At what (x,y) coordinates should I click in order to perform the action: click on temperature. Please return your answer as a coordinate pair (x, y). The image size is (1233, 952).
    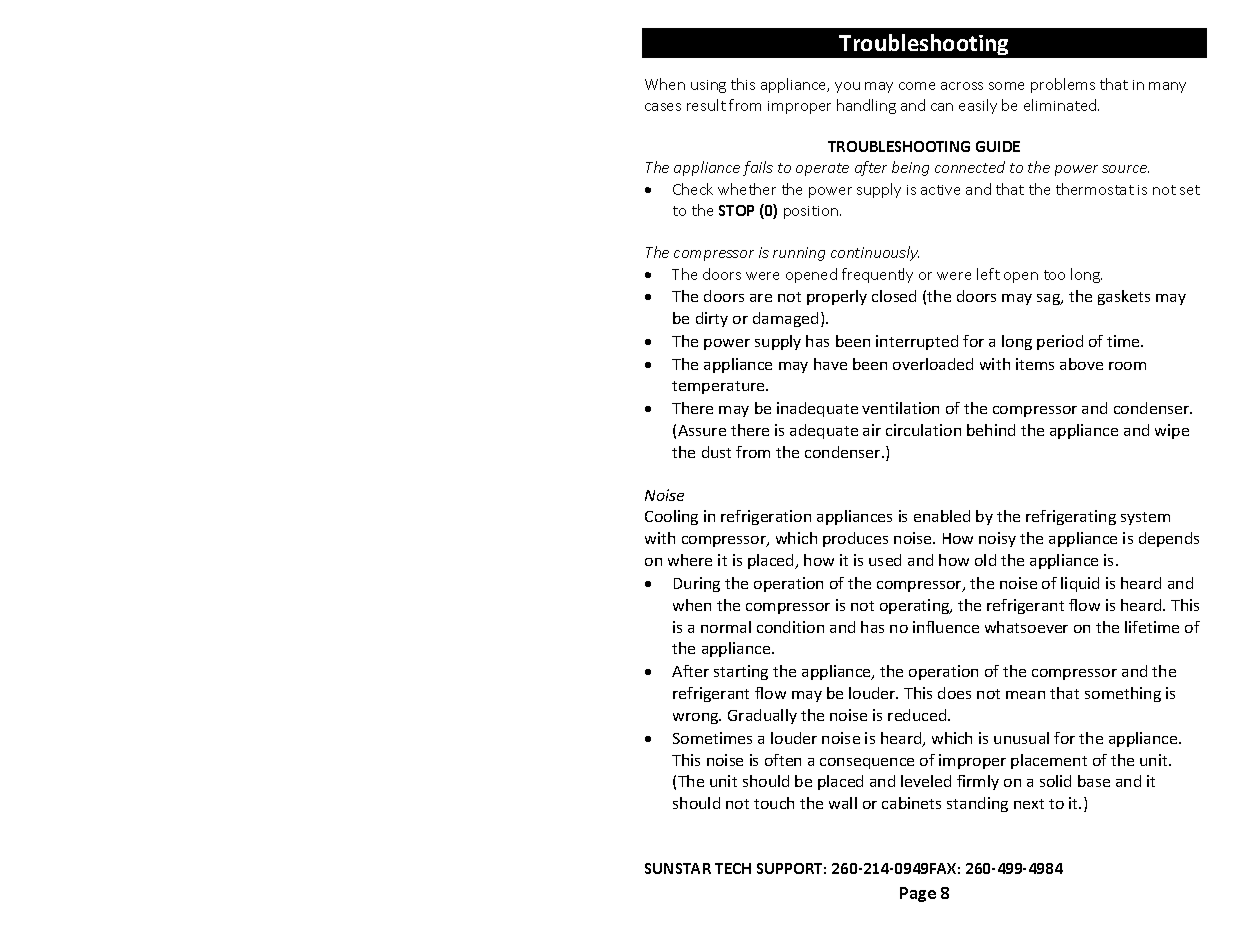
    Looking at the image, I should click on (719, 387).
